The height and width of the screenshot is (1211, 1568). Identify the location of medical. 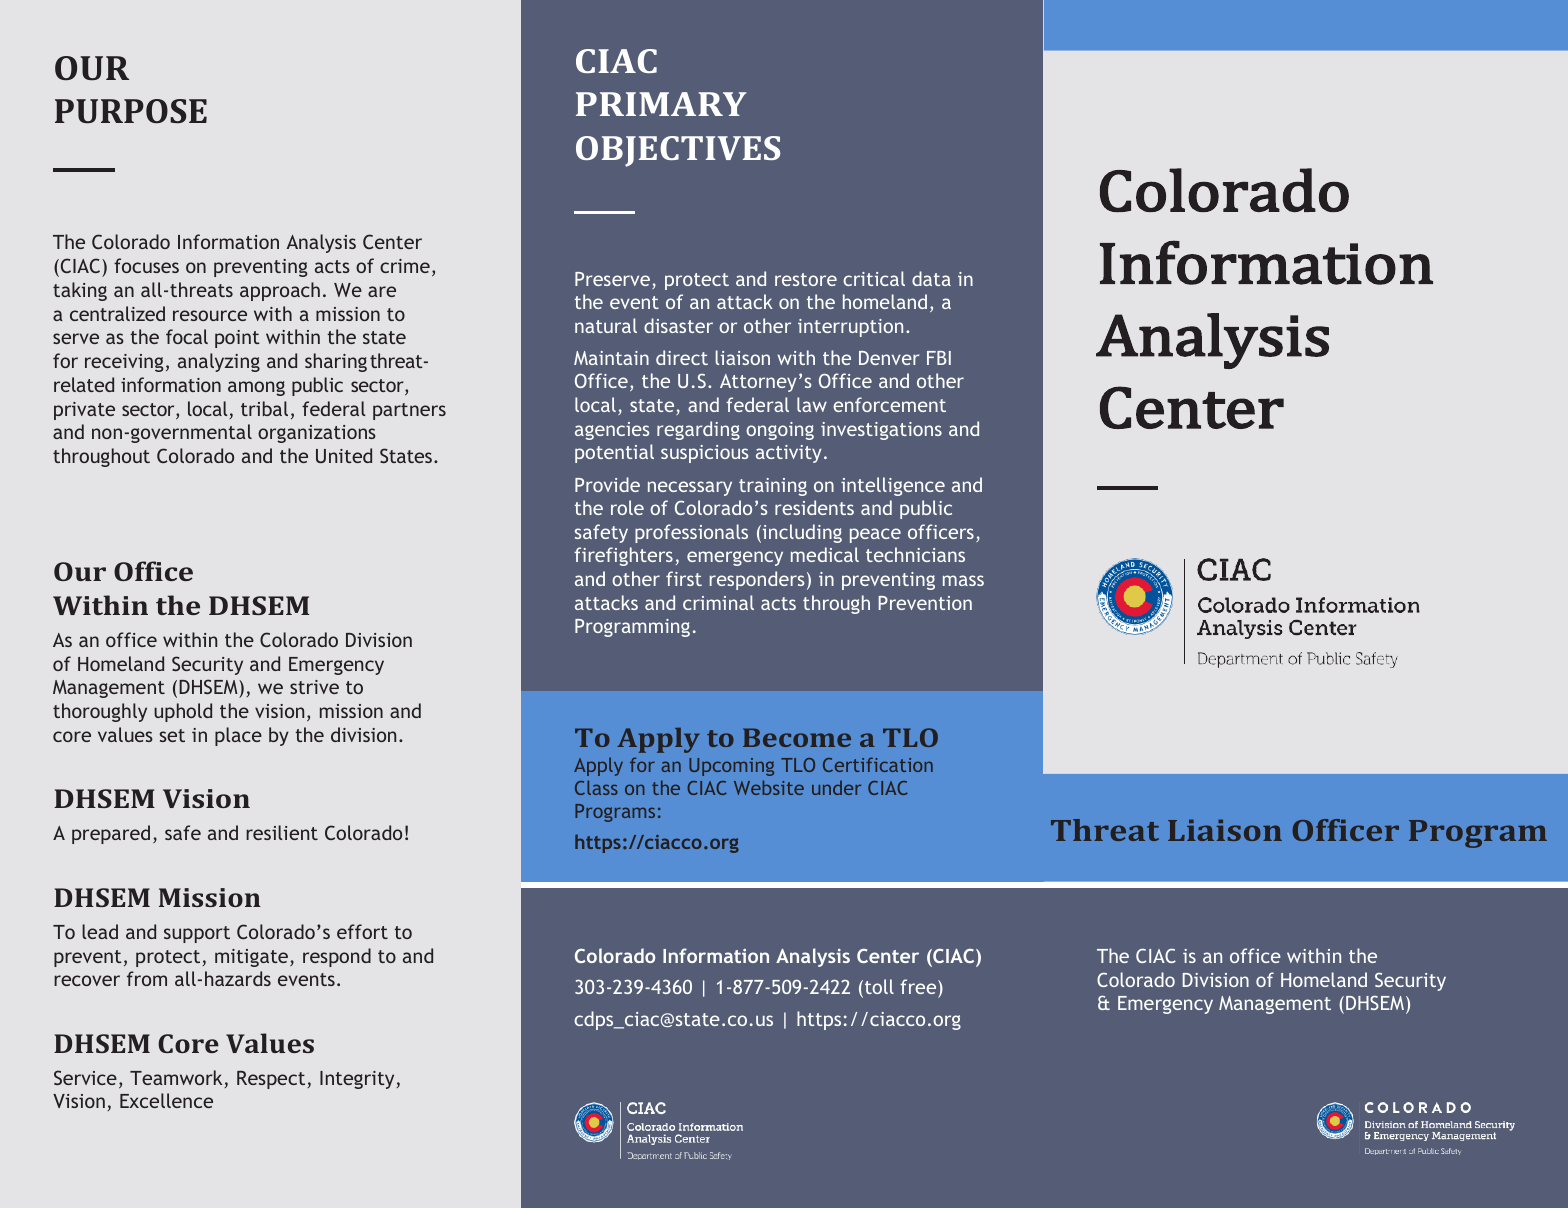
(825, 554).
